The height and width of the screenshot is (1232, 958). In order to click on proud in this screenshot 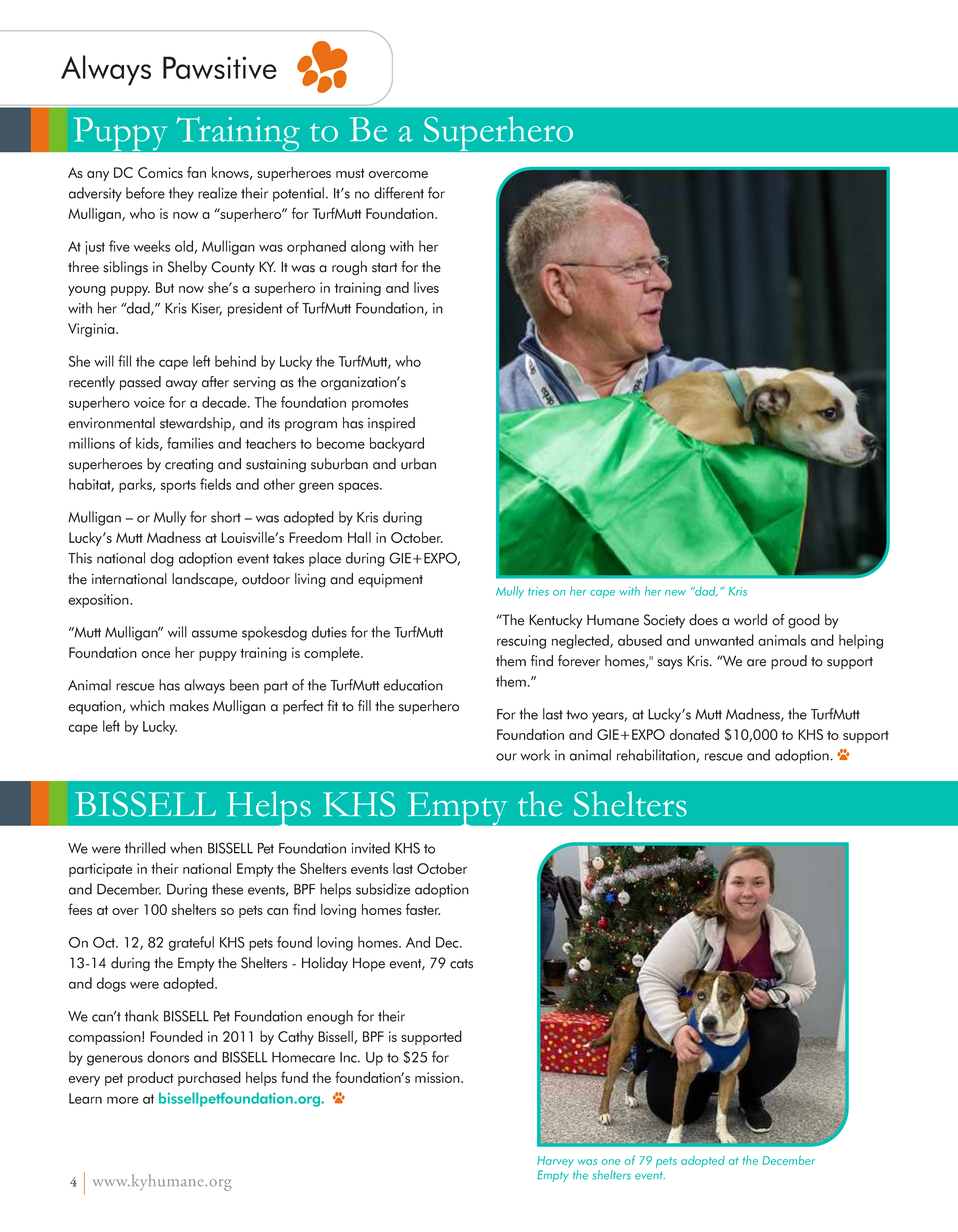, I will do `click(789, 662)`.
